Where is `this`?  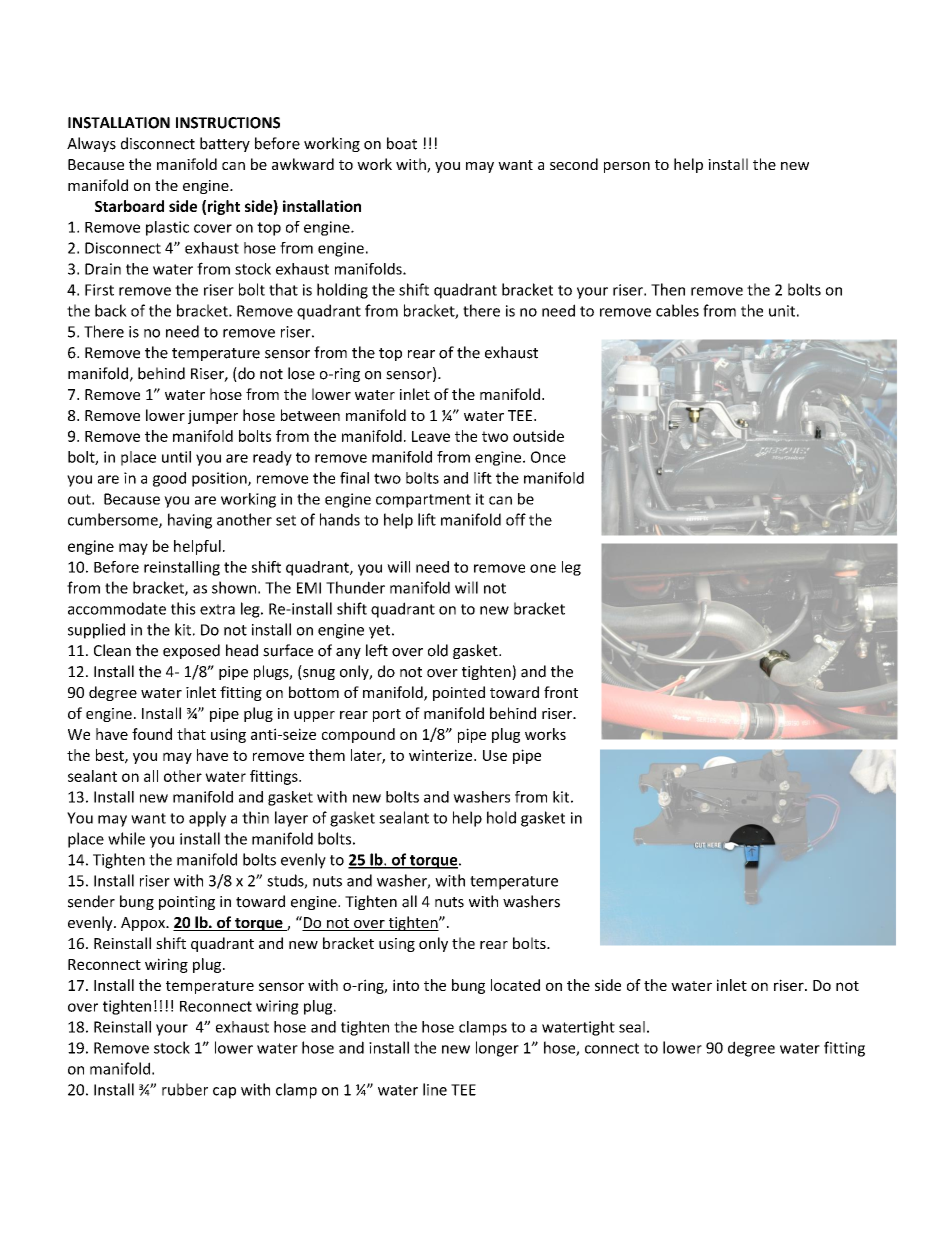
this is located at coordinates (183, 608).
